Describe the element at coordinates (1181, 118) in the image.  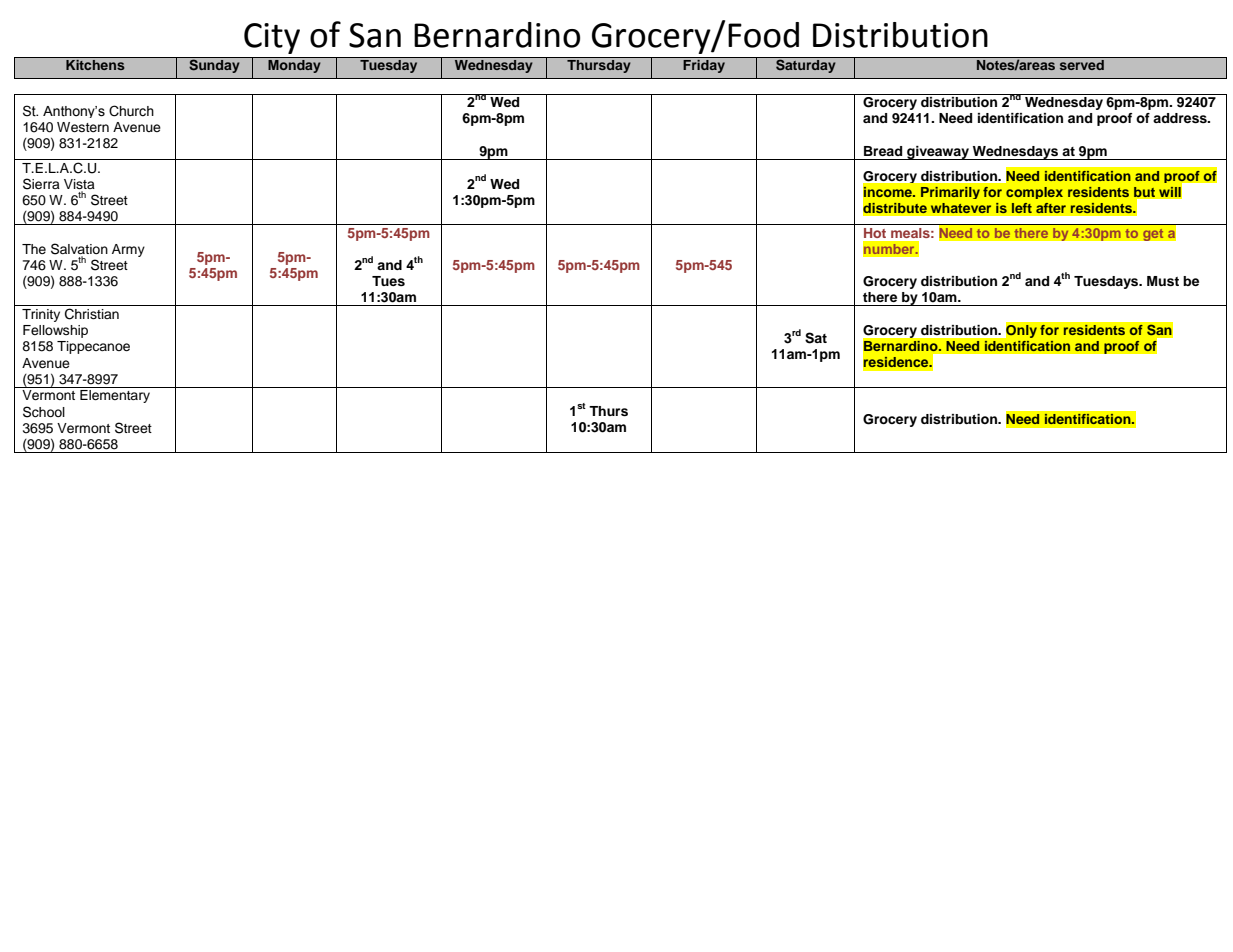
I see `address` at that location.
